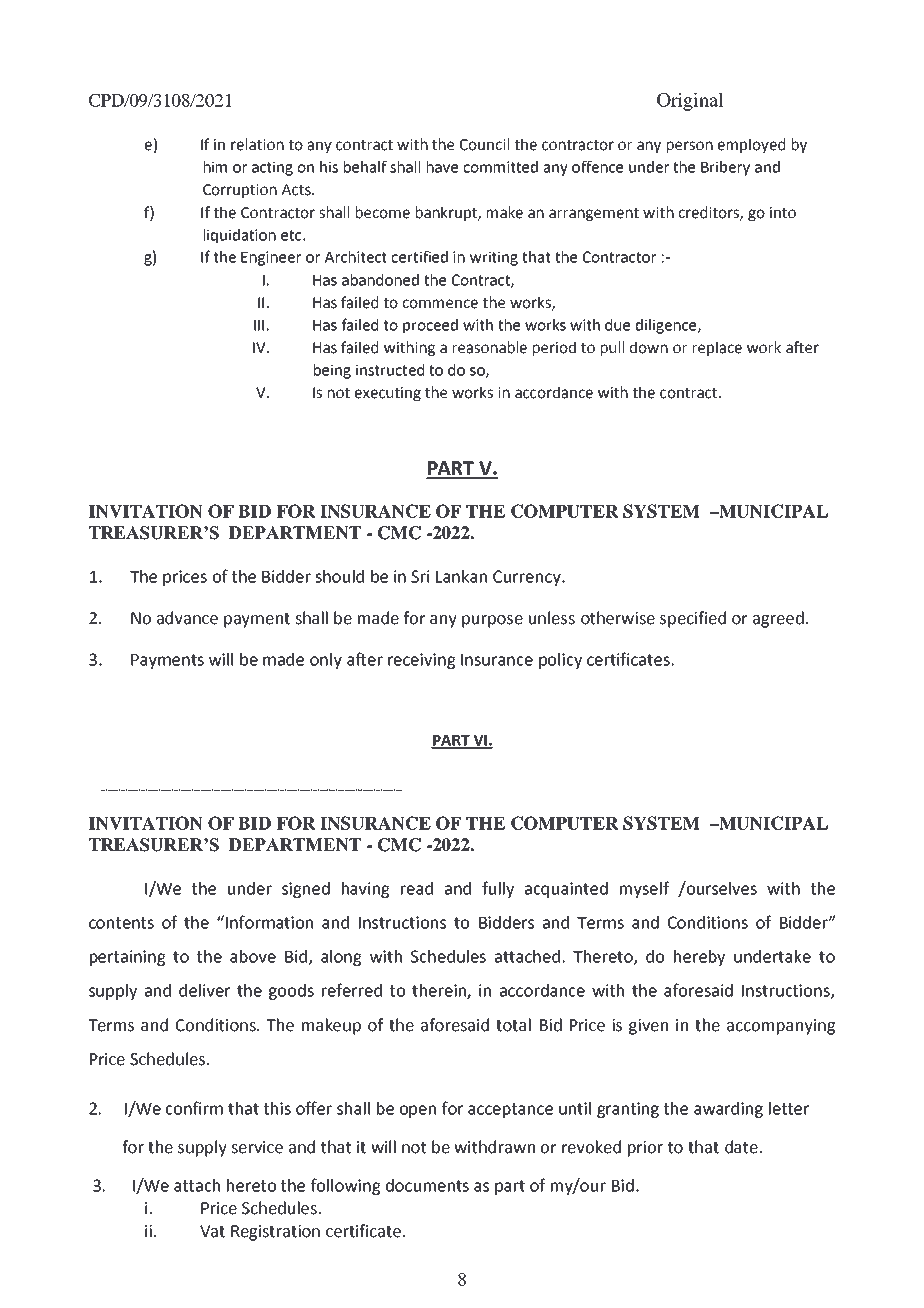 The height and width of the image is (1308, 924). What do you see at coordinates (187, 618) in the image?
I see `advance` at bounding box center [187, 618].
